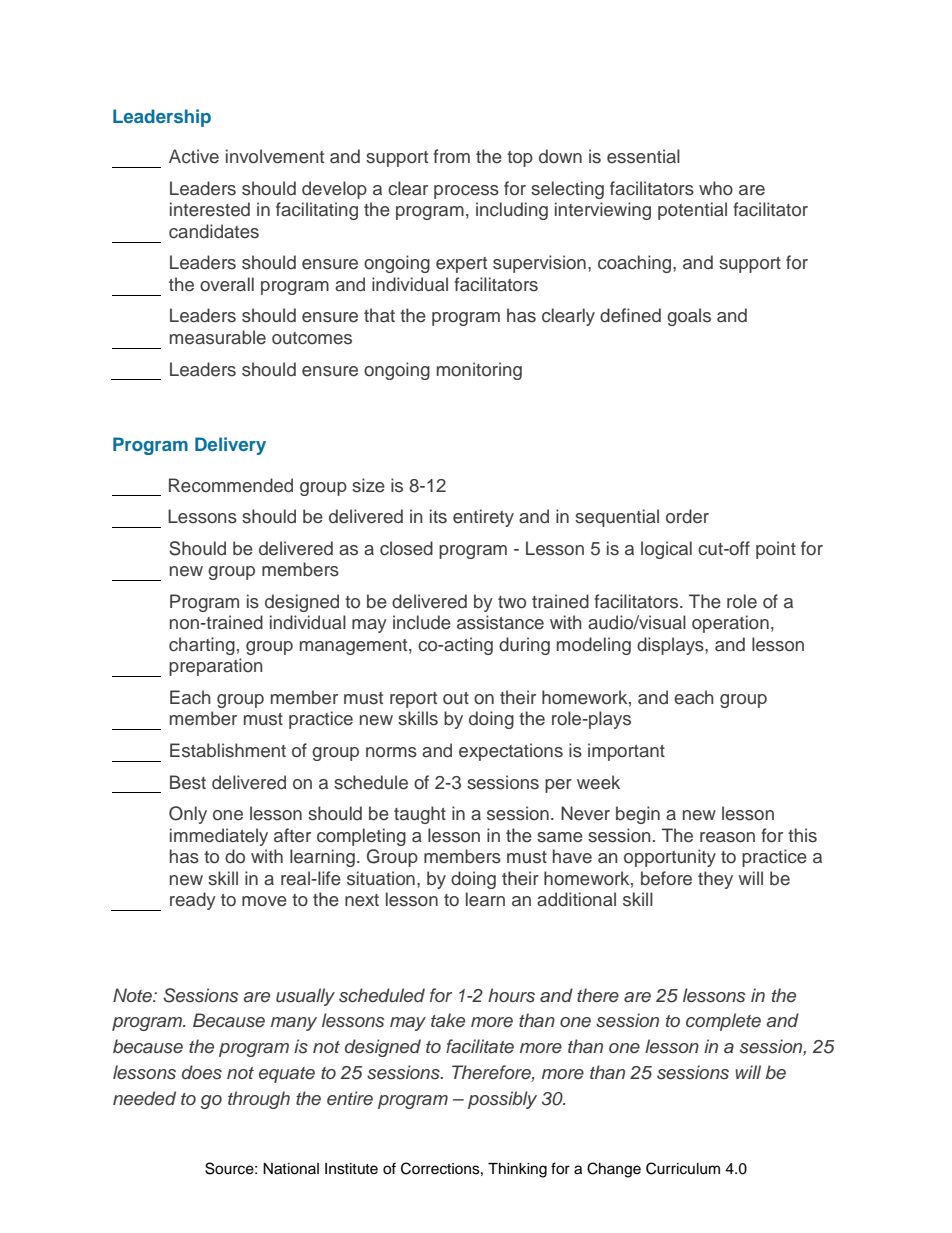  Describe the element at coordinates (259, 1100) in the screenshot. I see `through` at that location.
